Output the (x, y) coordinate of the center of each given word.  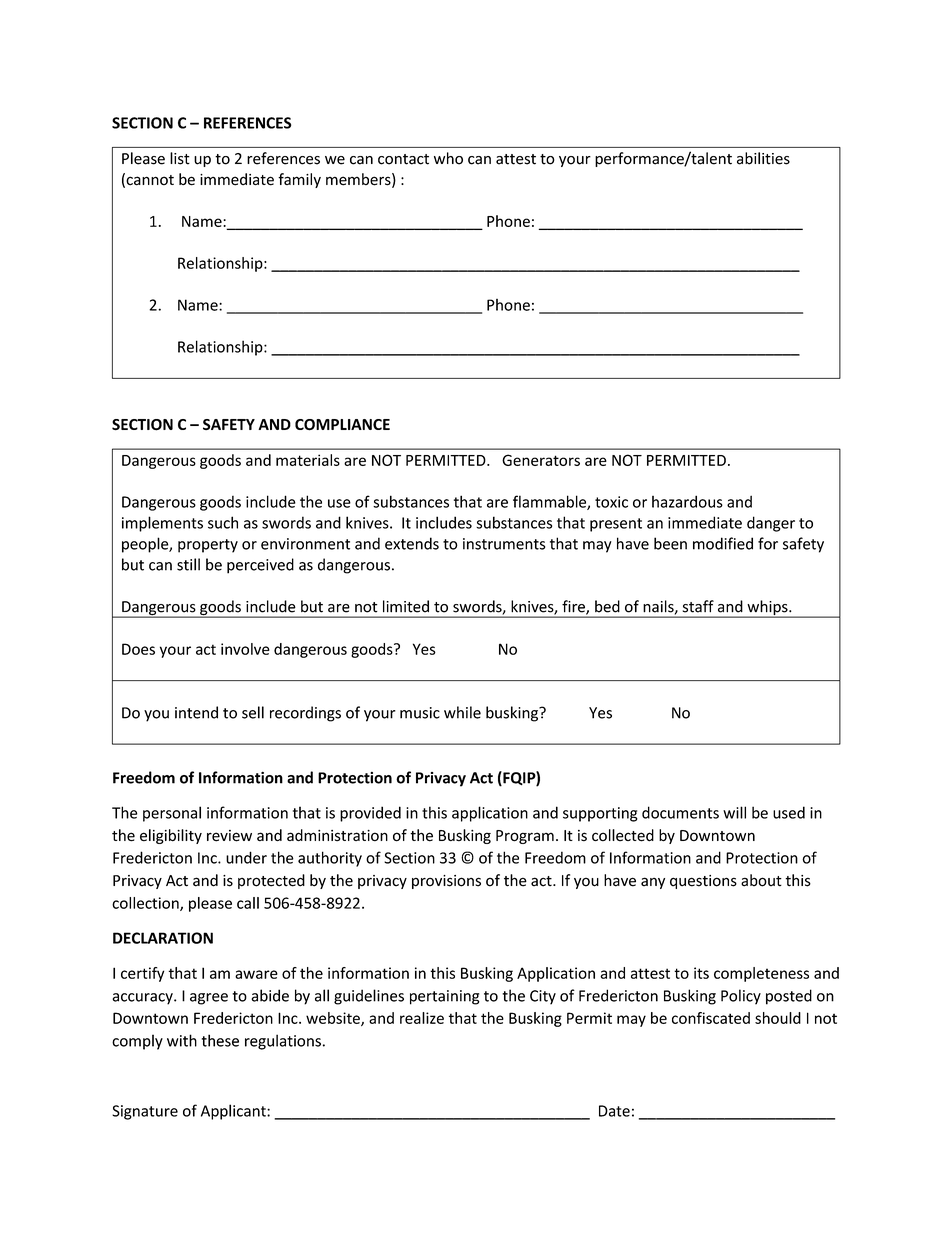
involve (245, 649)
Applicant (234, 1112)
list (180, 158)
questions (703, 882)
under (246, 857)
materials (308, 460)
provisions (446, 882)
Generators (541, 460)
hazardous (687, 501)
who (448, 158)
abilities (763, 158)
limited (406, 606)
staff (698, 606)
